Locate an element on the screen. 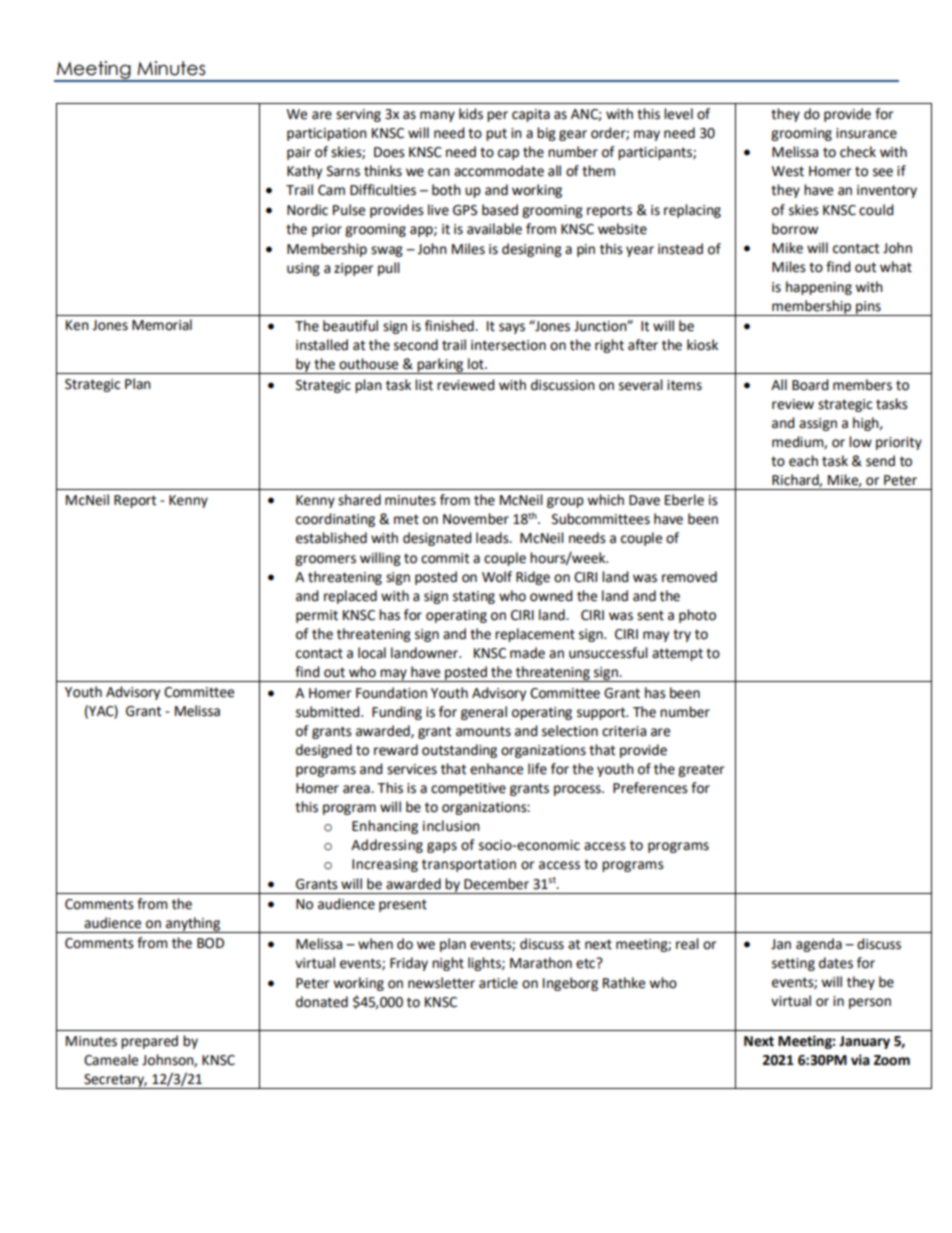 The width and height of the screenshot is (952, 1233). big is located at coordinates (546, 134).
